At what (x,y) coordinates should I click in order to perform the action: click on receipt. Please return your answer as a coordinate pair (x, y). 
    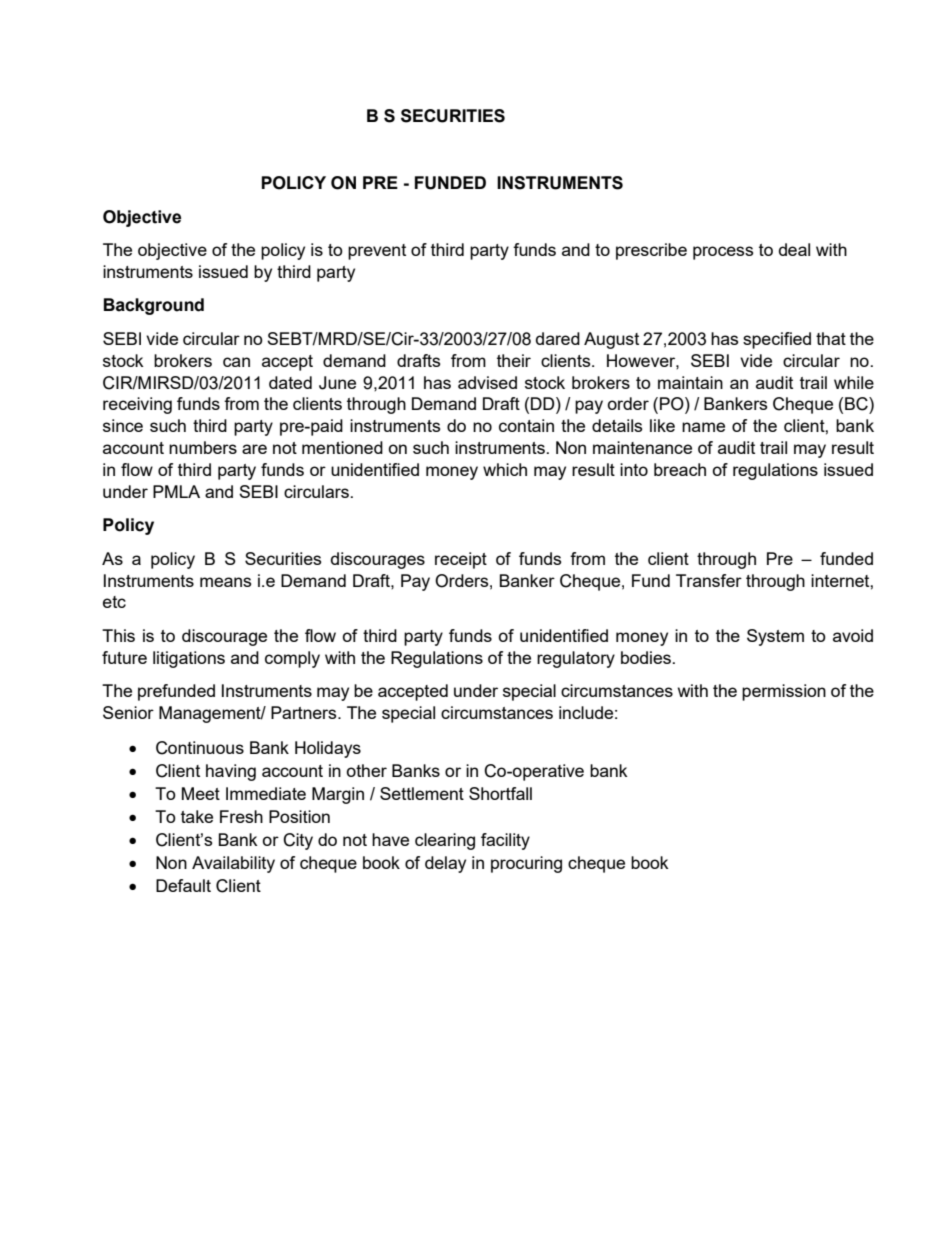
    Looking at the image, I should click on (461, 560).
